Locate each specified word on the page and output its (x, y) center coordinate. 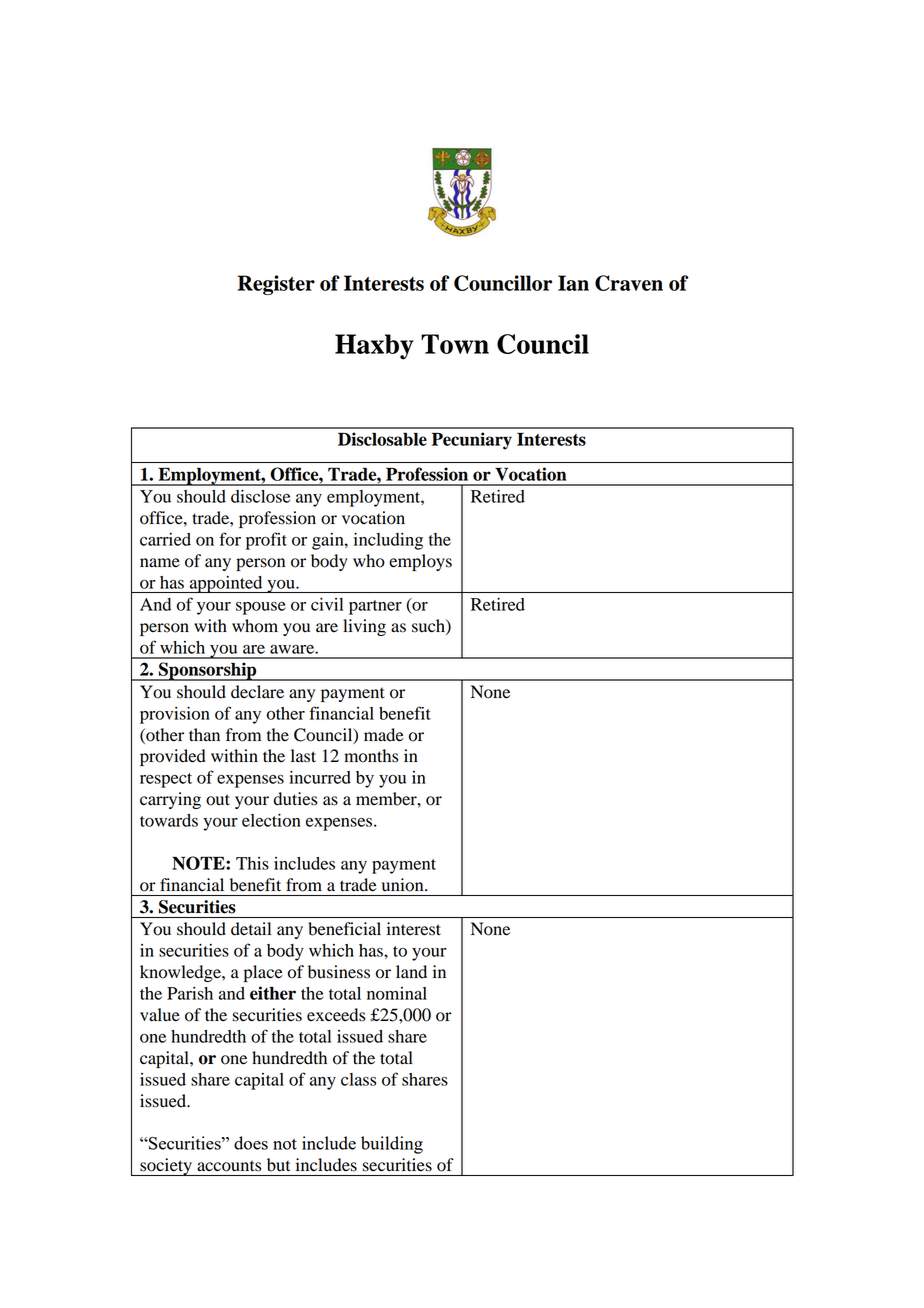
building (392, 1145)
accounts (229, 1166)
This (252, 863)
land (411, 972)
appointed (226, 584)
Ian (573, 283)
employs (420, 562)
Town (455, 344)
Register (276, 285)
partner (375, 607)
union (404, 885)
